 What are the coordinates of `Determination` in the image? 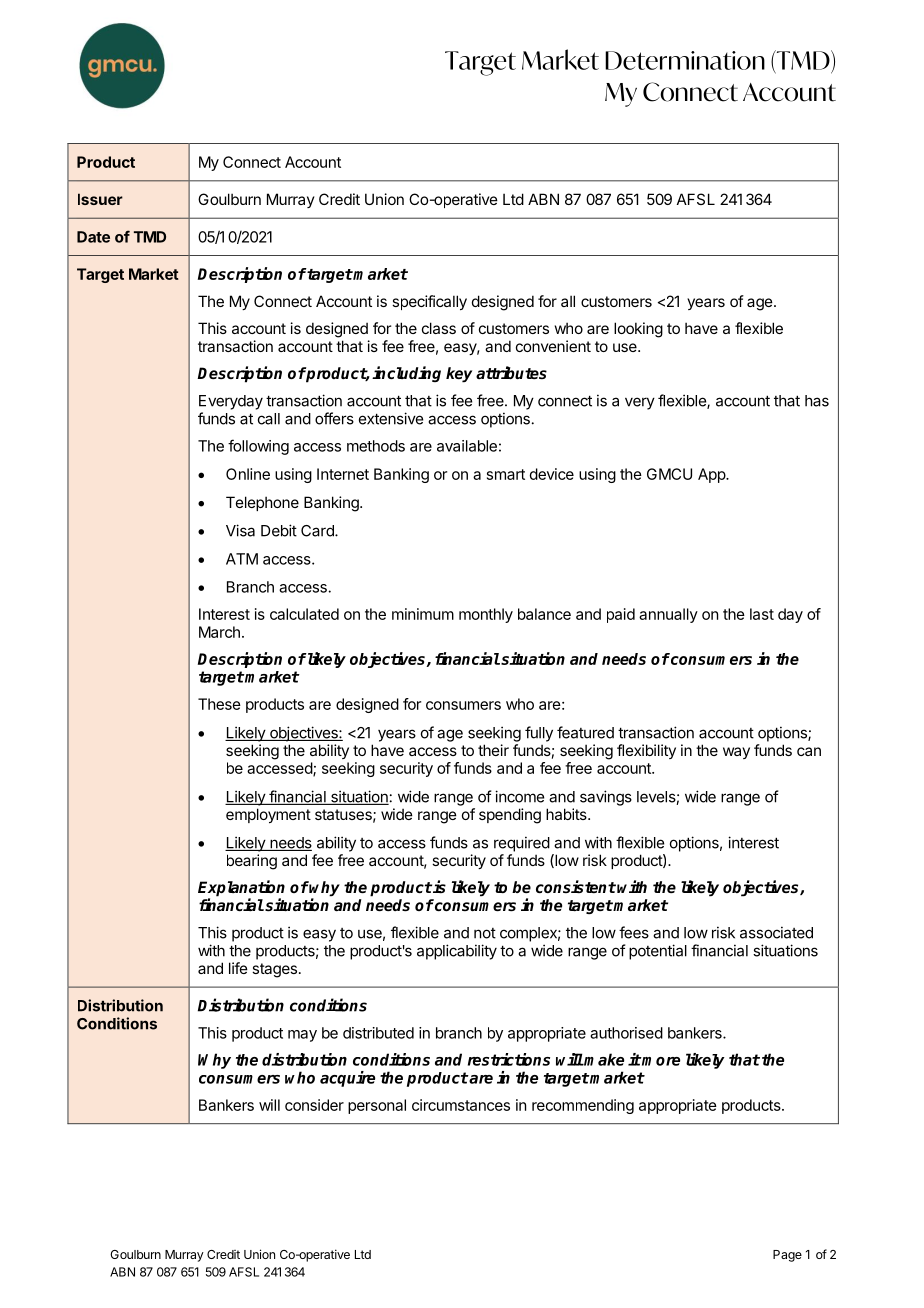 It's located at (685, 60).
